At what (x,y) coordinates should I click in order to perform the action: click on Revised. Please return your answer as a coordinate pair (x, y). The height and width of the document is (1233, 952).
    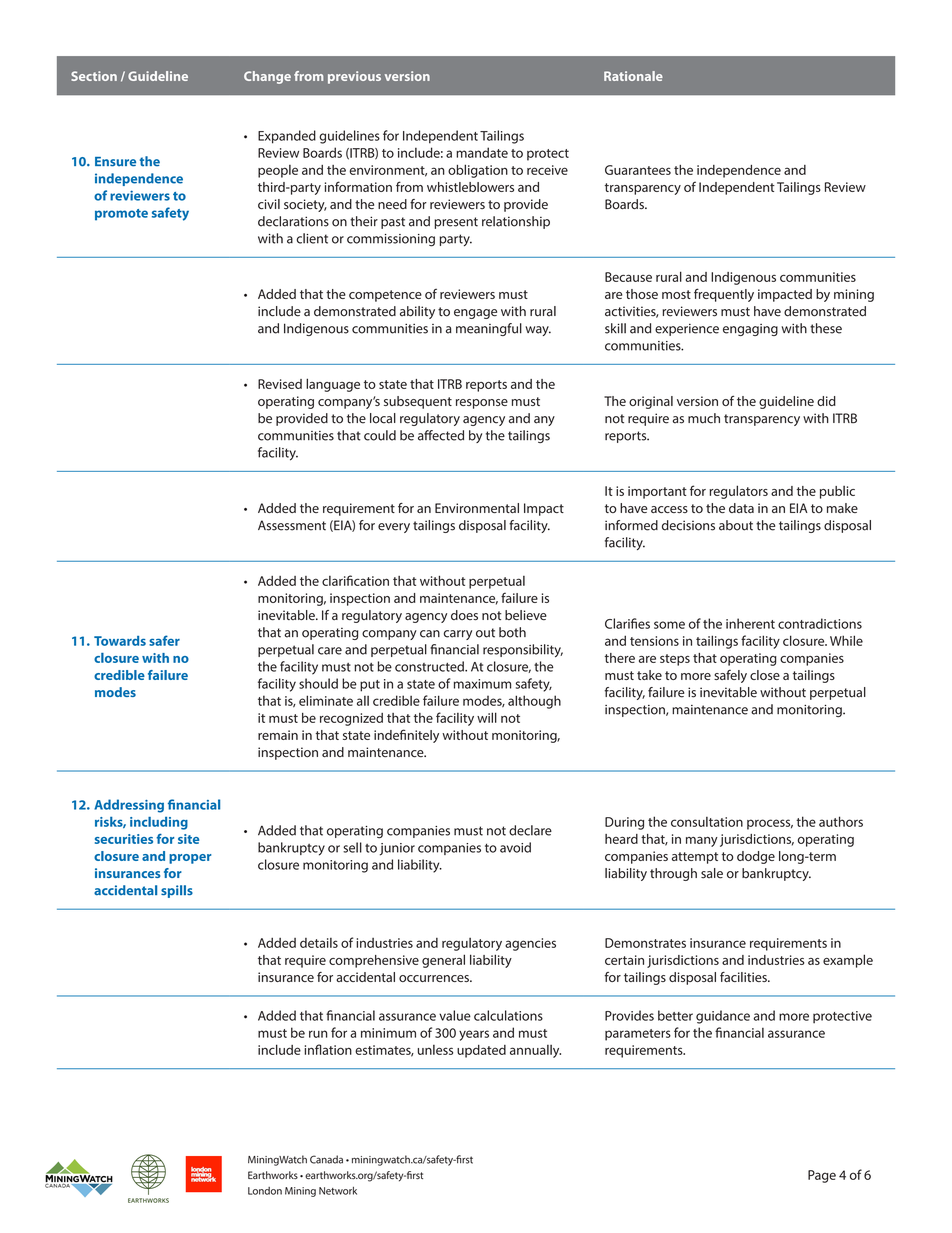
    Looking at the image, I should click on (280, 384).
